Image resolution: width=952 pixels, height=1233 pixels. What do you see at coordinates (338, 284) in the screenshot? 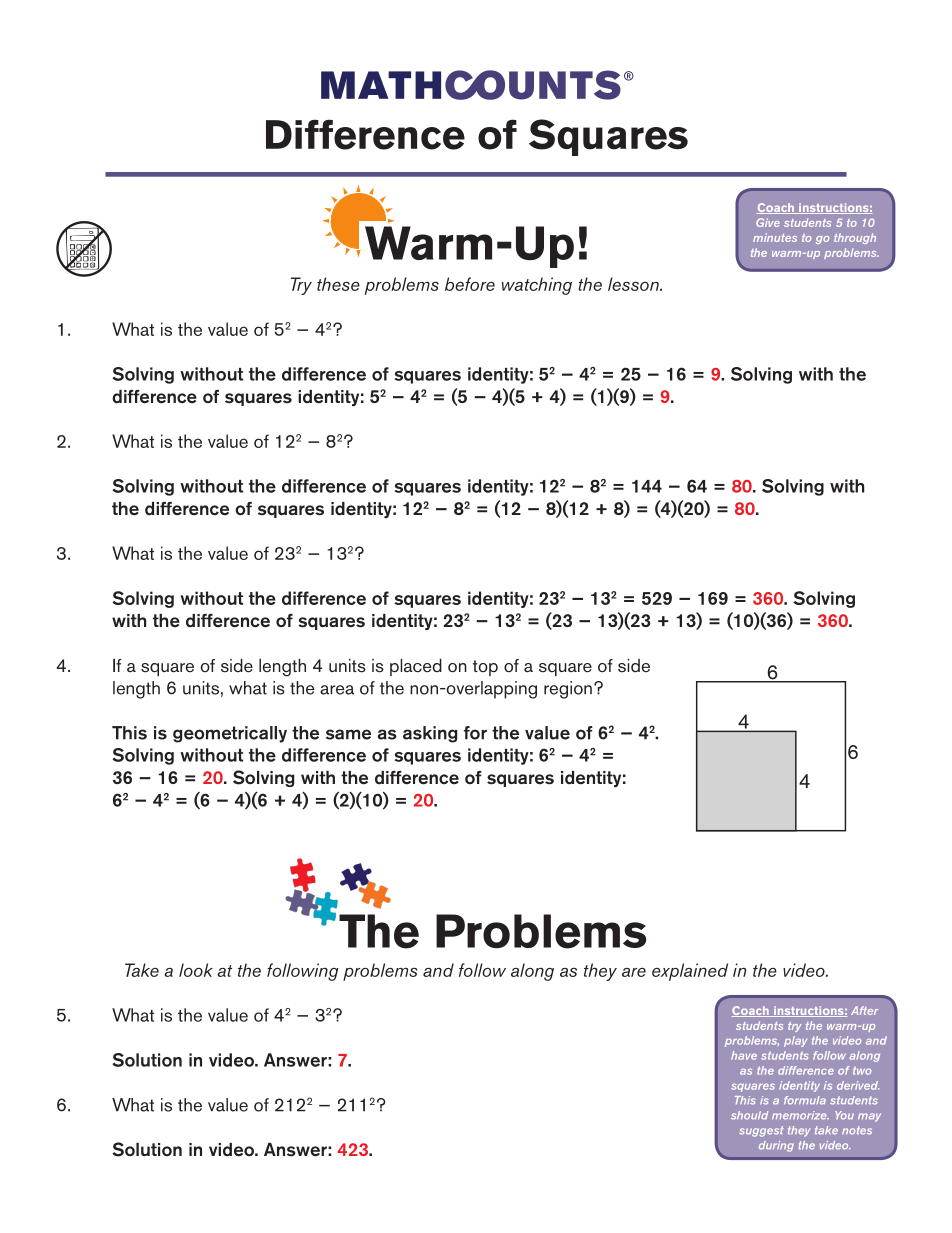
I see `these` at bounding box center [338, 284].
